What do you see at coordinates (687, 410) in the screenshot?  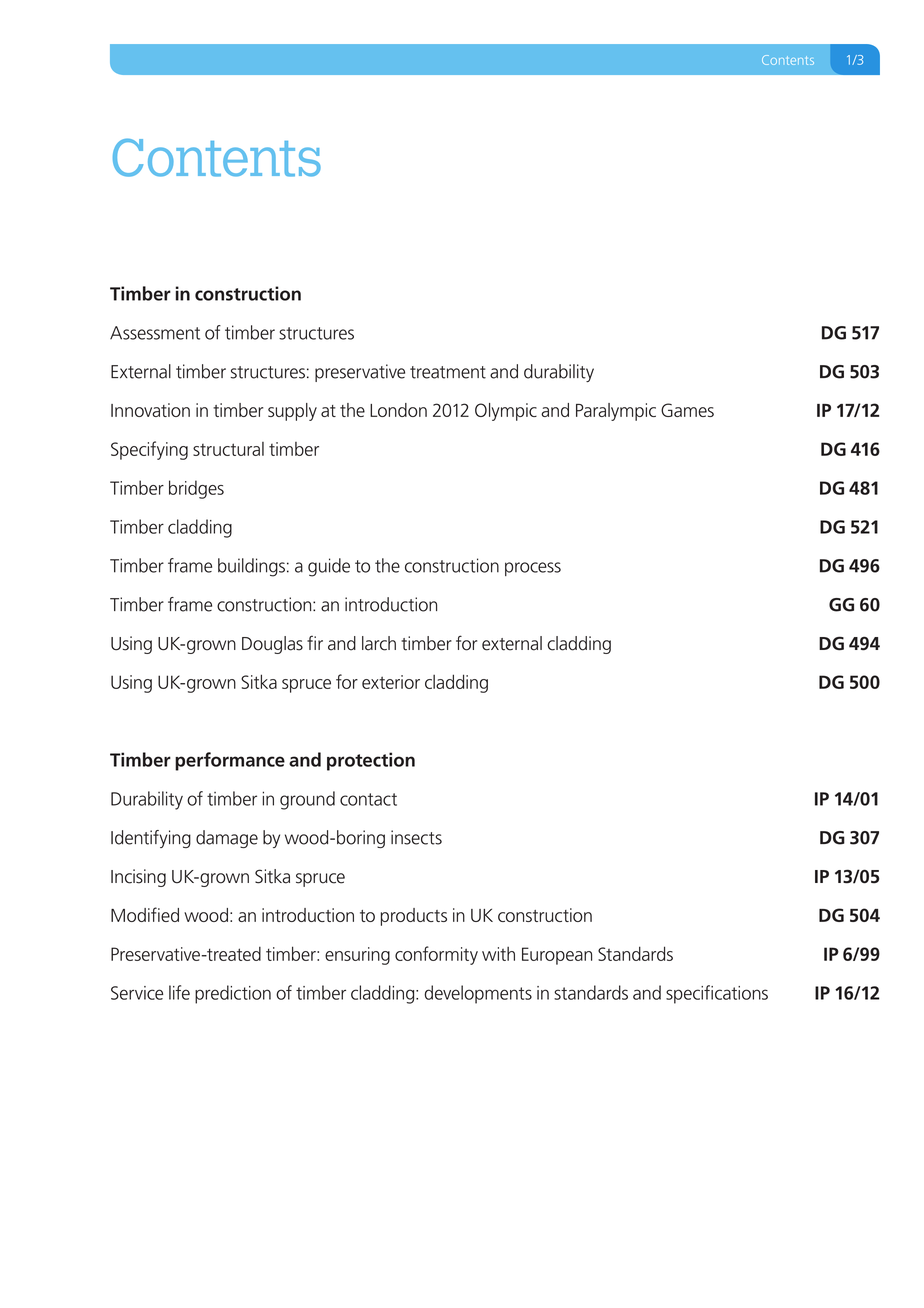 I see `Games` at bounding box center [687, 410].
